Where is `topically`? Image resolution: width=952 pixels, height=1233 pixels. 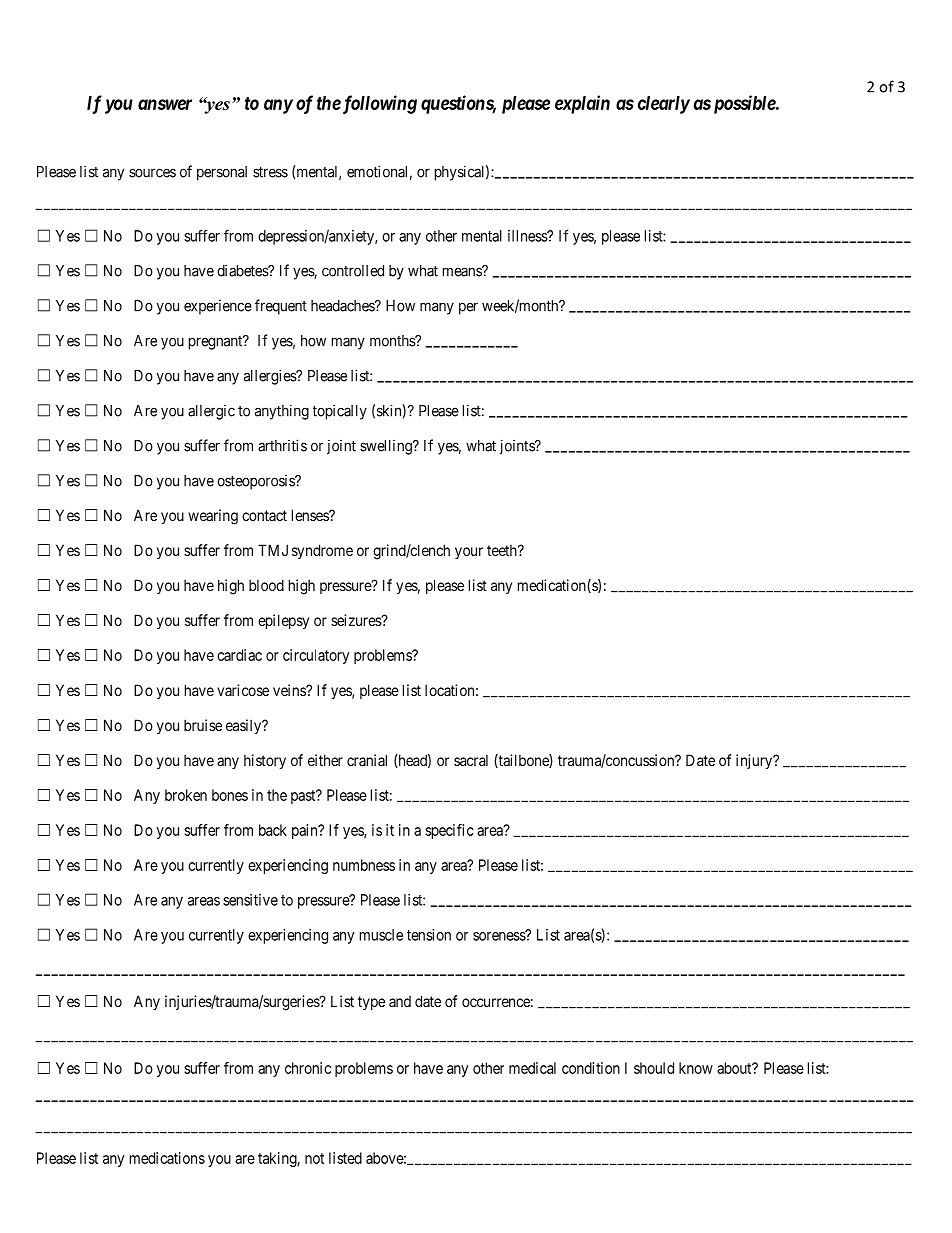
topically is located at coordinates (340, 412).
